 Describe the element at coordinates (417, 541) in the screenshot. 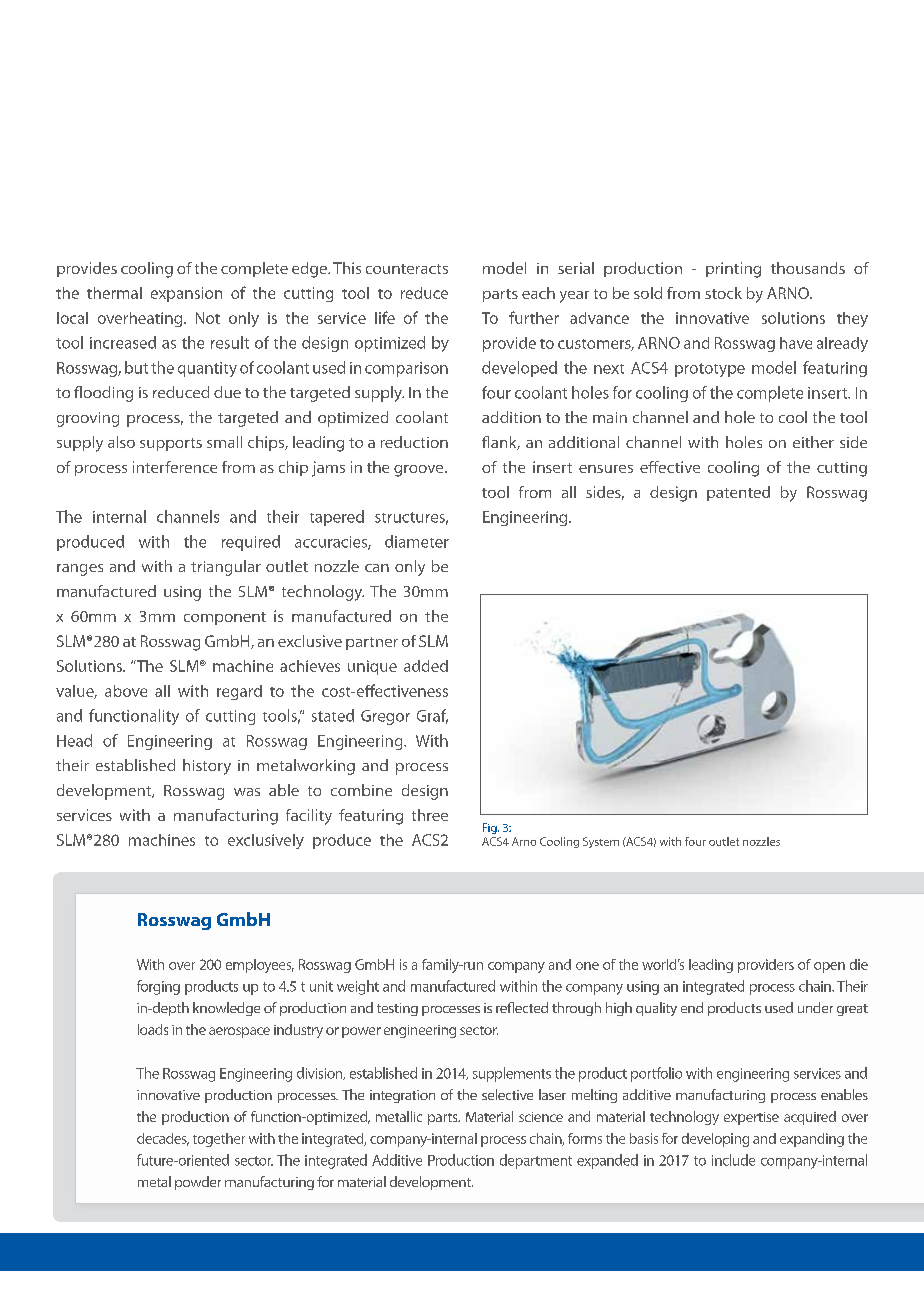

I see `diameter` at that location.
